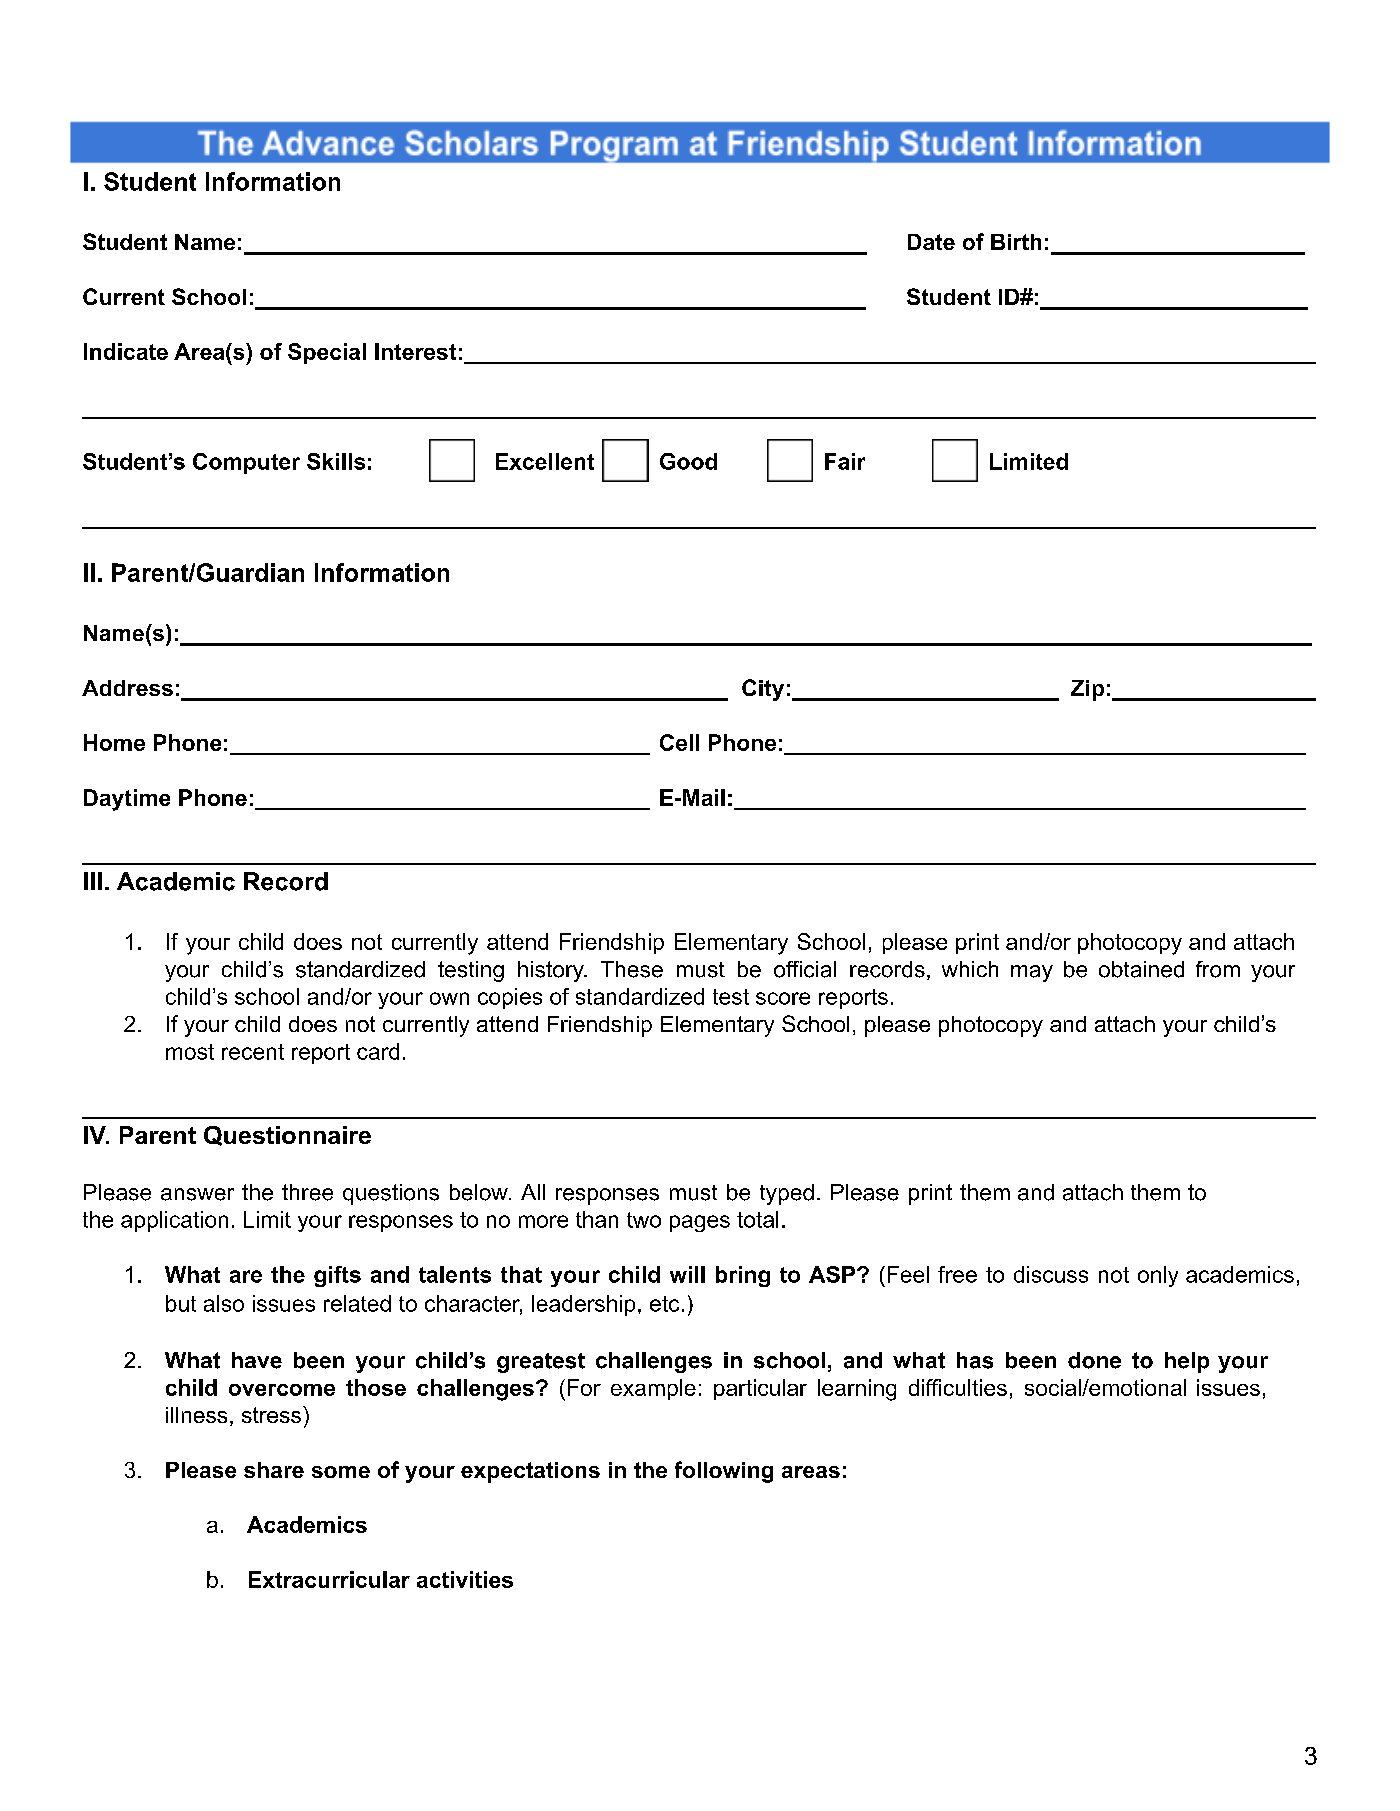  What do you see at coordinates (845, 461) in the screenshot?
I see `Fair` at bounding box center [845, 461].
